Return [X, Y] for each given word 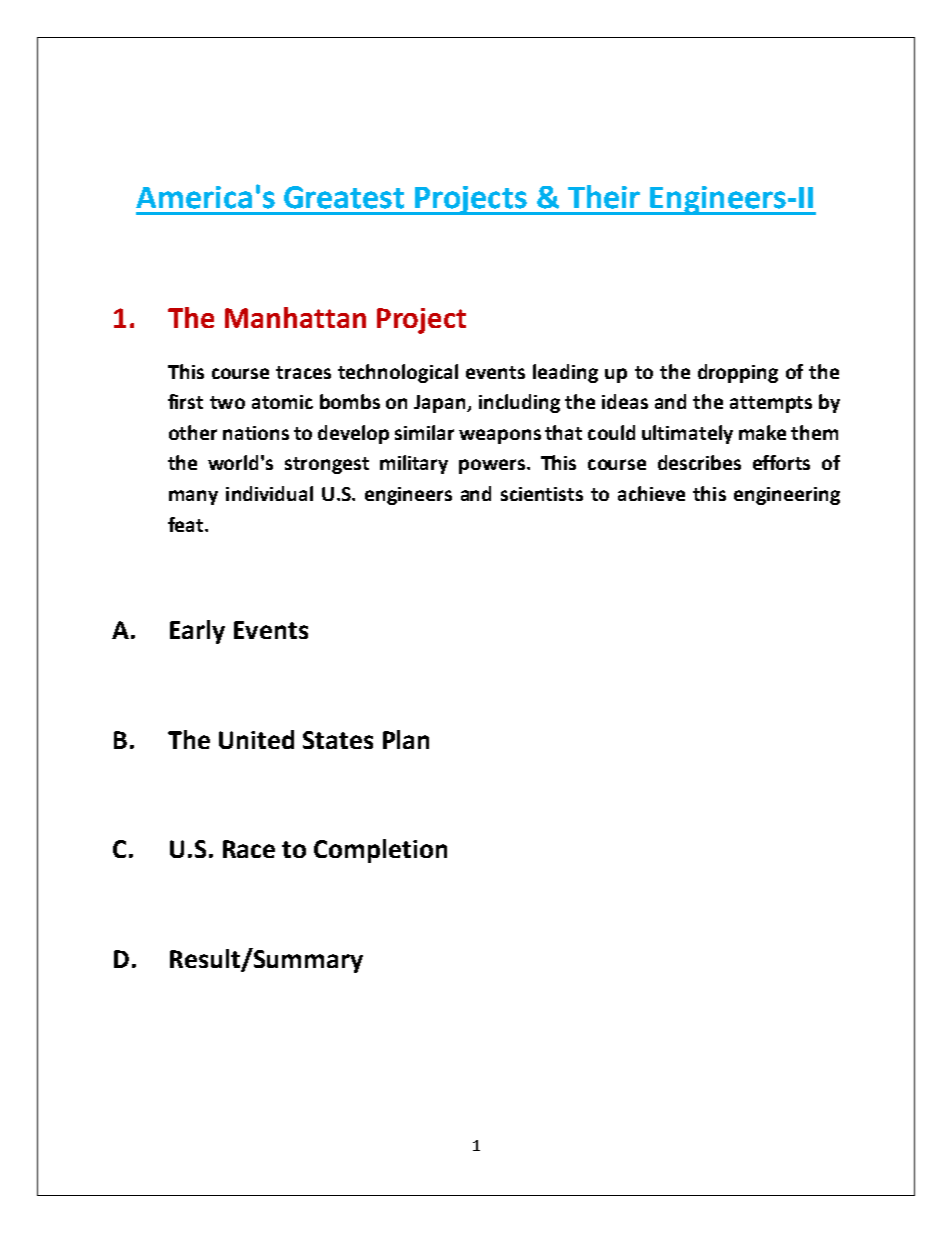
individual [269, 493]
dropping [738, 373]
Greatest [344, 197]
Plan [406, 739]
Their [604, 197]
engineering [787, 496]
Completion [380, 851]
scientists [542, 494]
